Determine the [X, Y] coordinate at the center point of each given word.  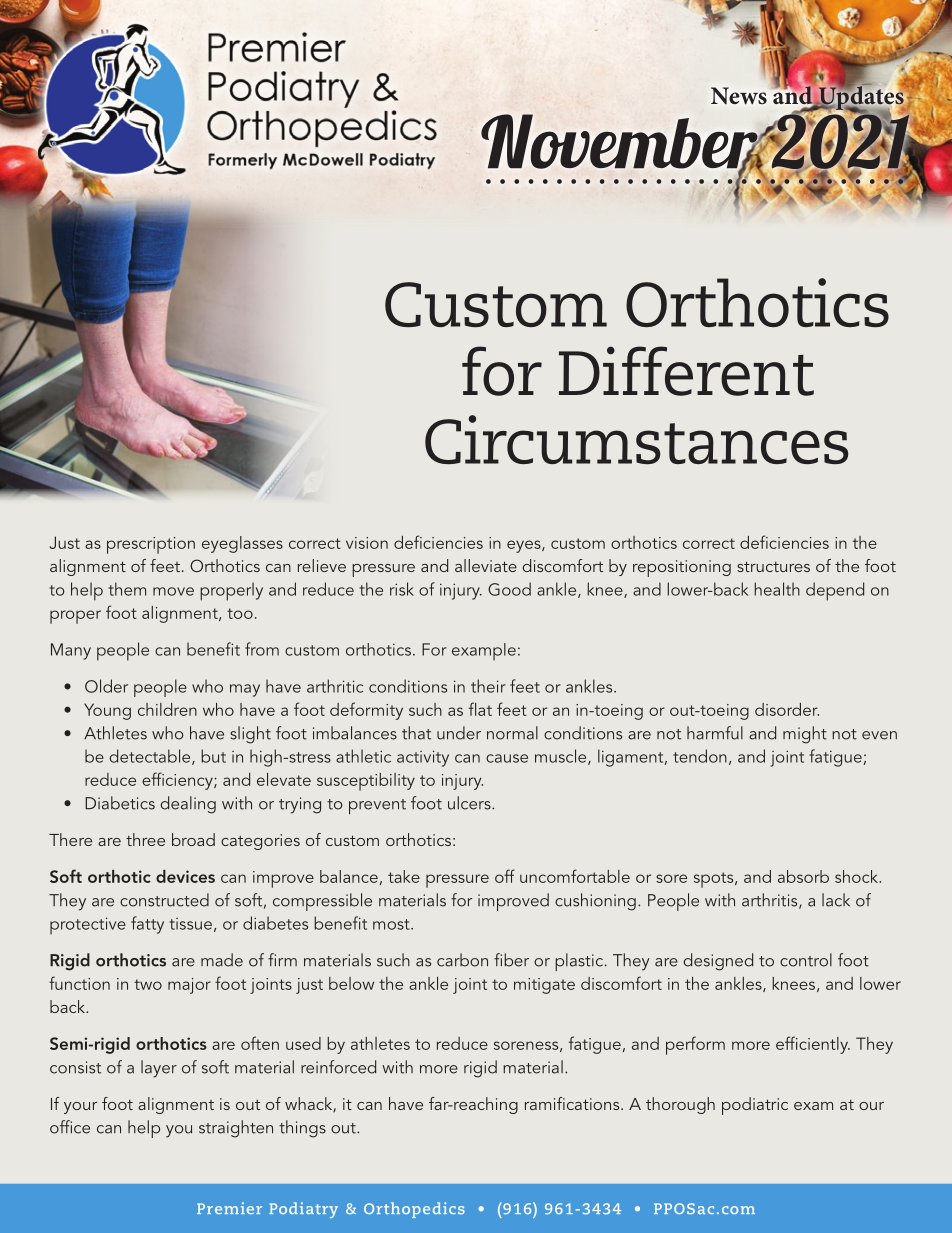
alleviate [486, 565]
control [806, 960]
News [739, 96]
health [777, 589]
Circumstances [636, 439]
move [173, 591]
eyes [525, 546]
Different [686, 371]
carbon [462, 960]
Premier [229, 1208]
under [459, 733]
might [805, 735]
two [148, 984]
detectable [151, 757]
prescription [151, 545]
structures [773, 566]
